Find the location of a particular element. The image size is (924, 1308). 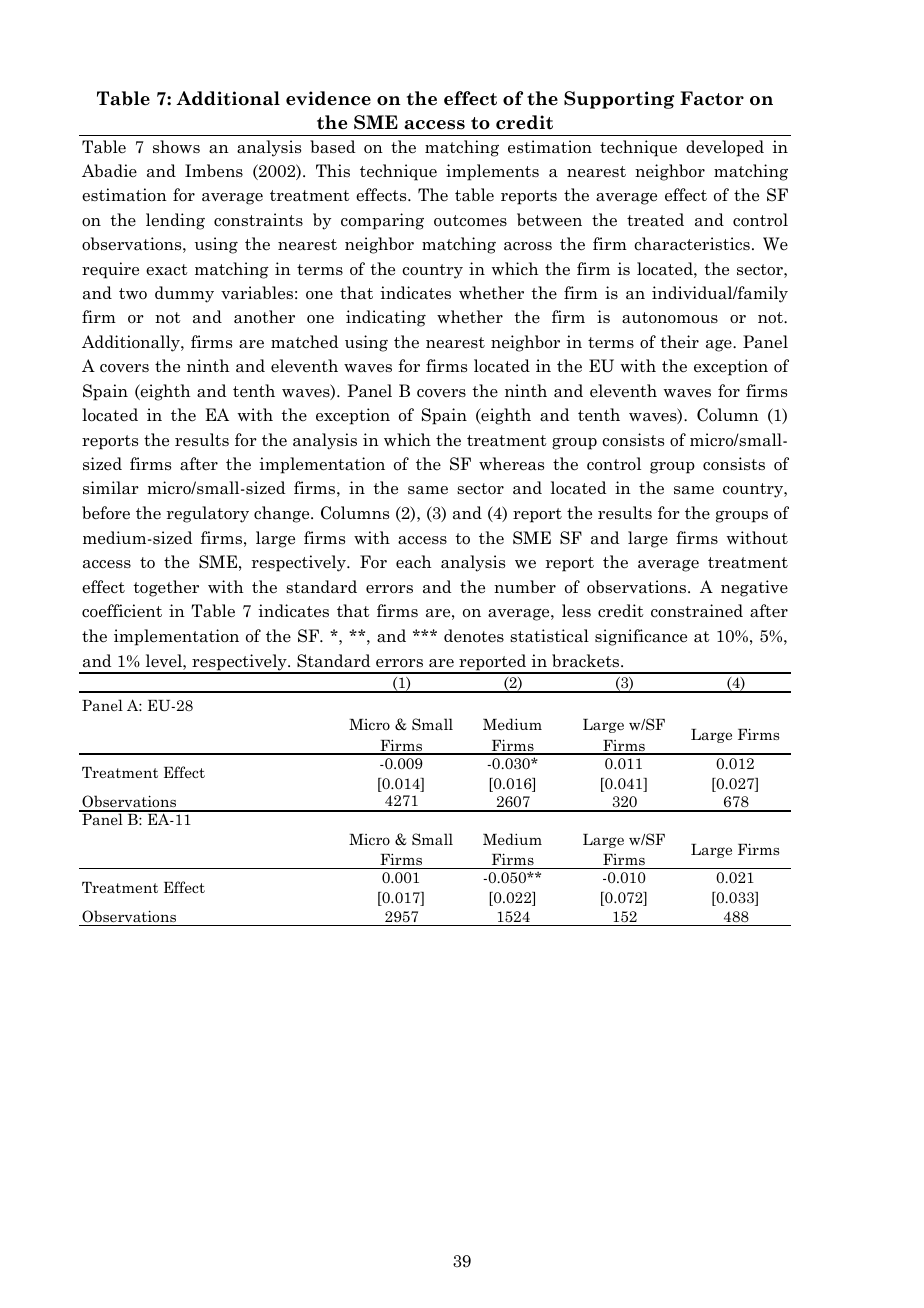

whereas is located at coordinates (511, 464).
